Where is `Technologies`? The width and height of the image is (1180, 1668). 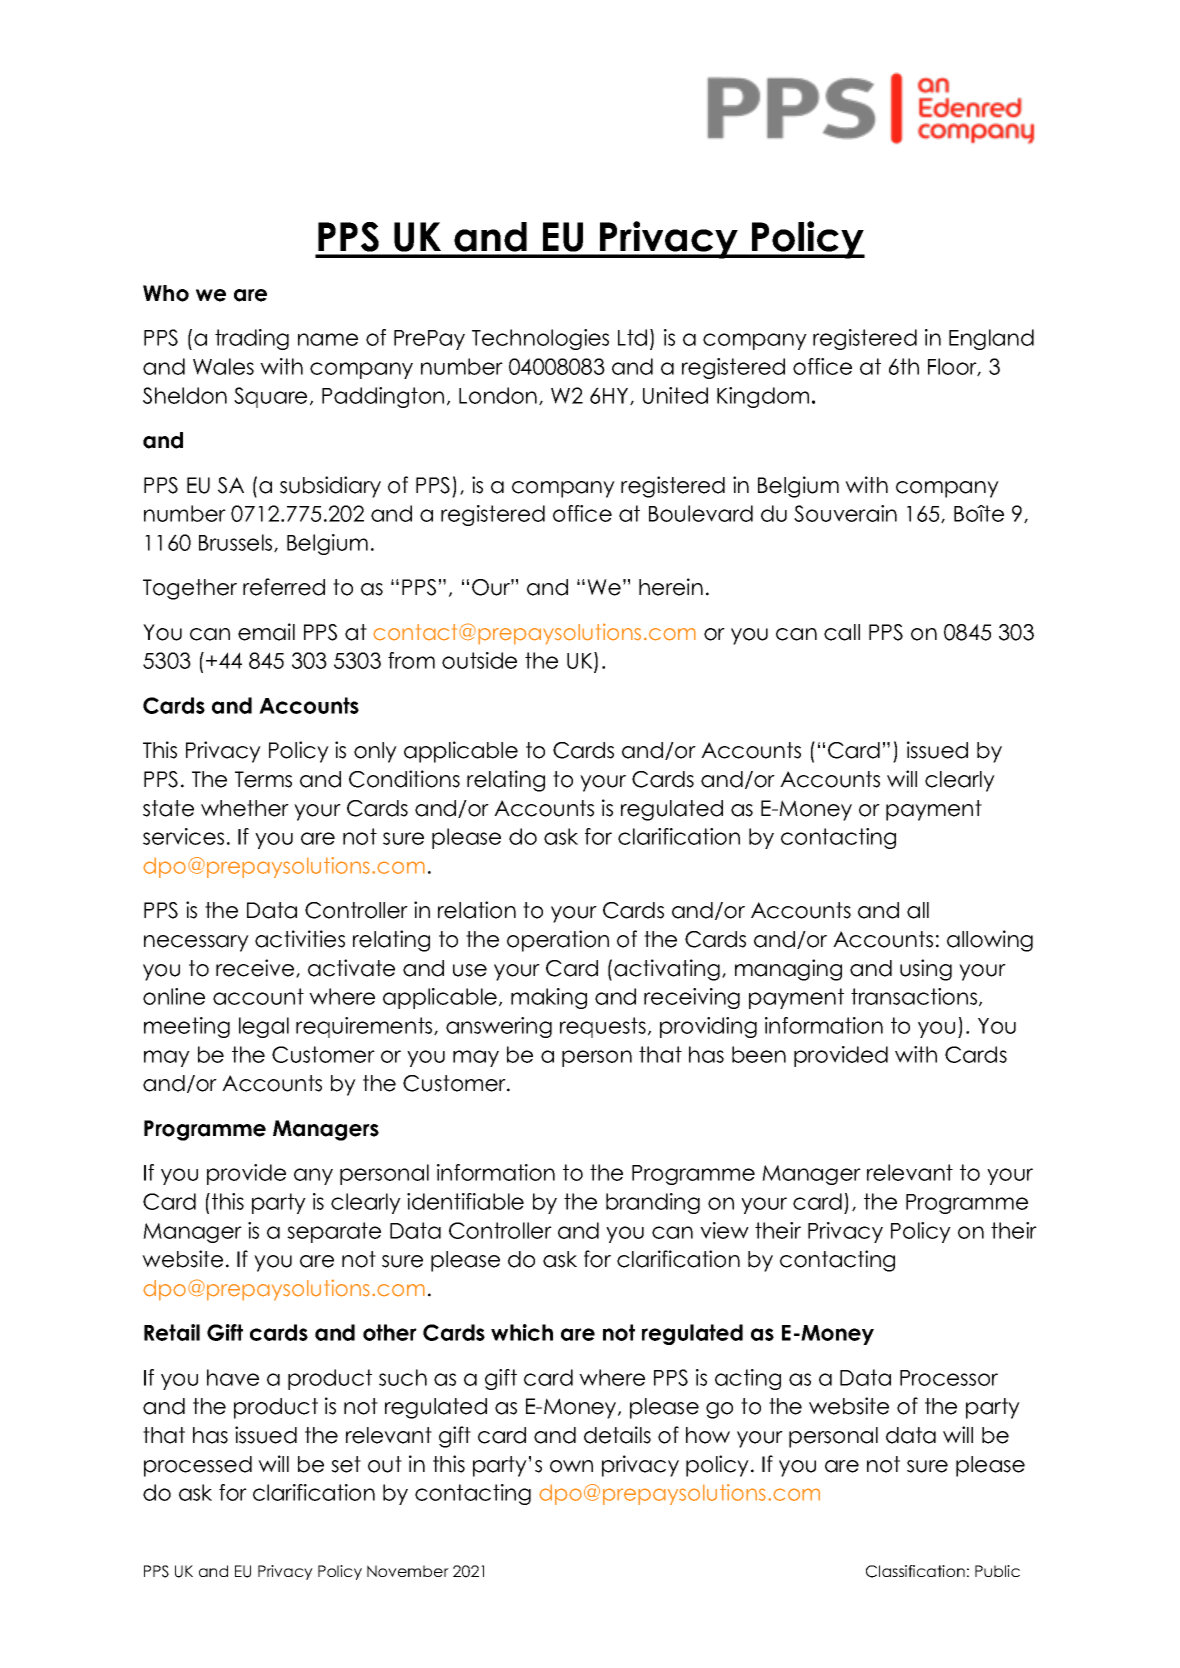
Technologies is located at coordinates (540, 339).
